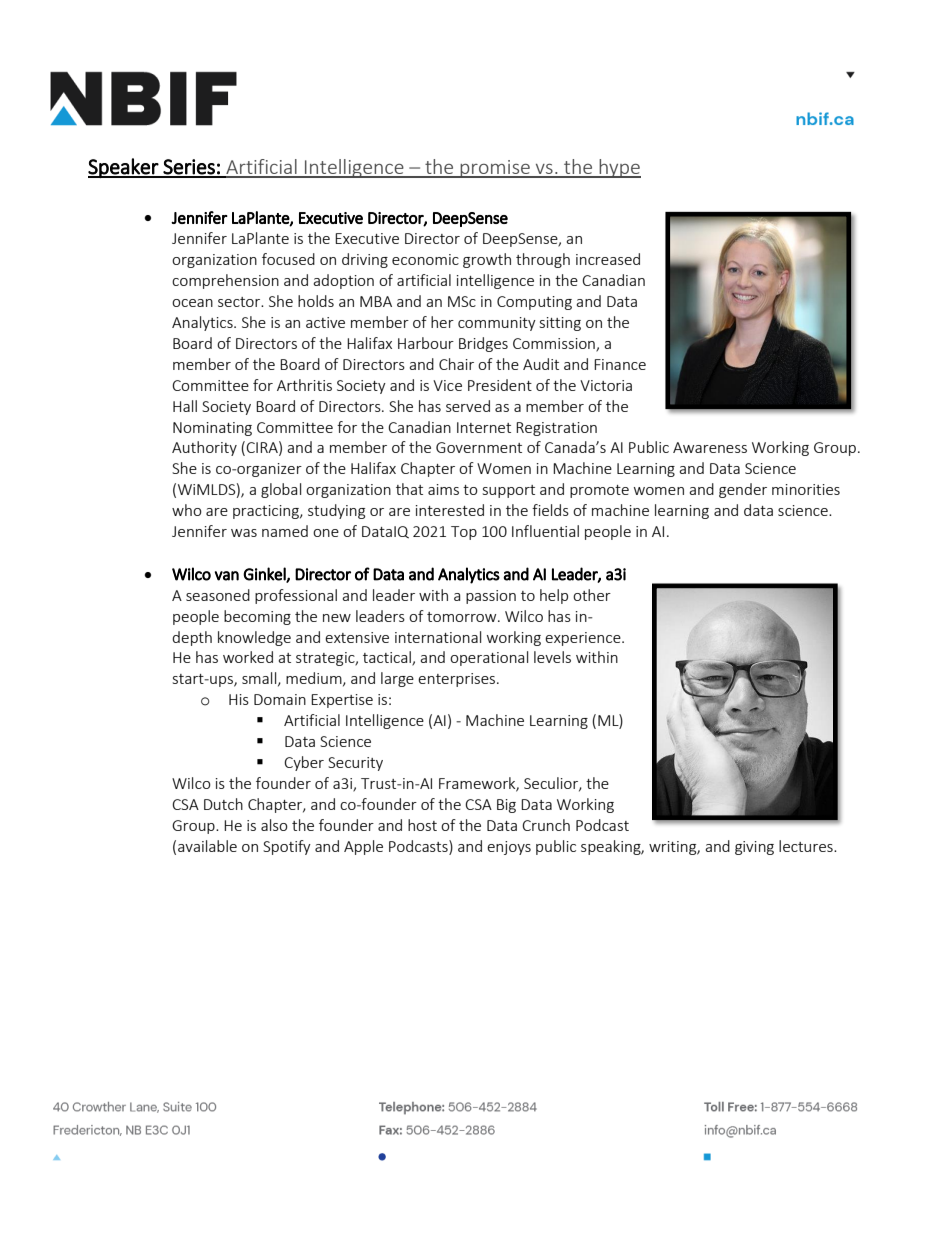  Describe the element at coordinates (207, 846) in the screenshot. I see `available` at that location.
